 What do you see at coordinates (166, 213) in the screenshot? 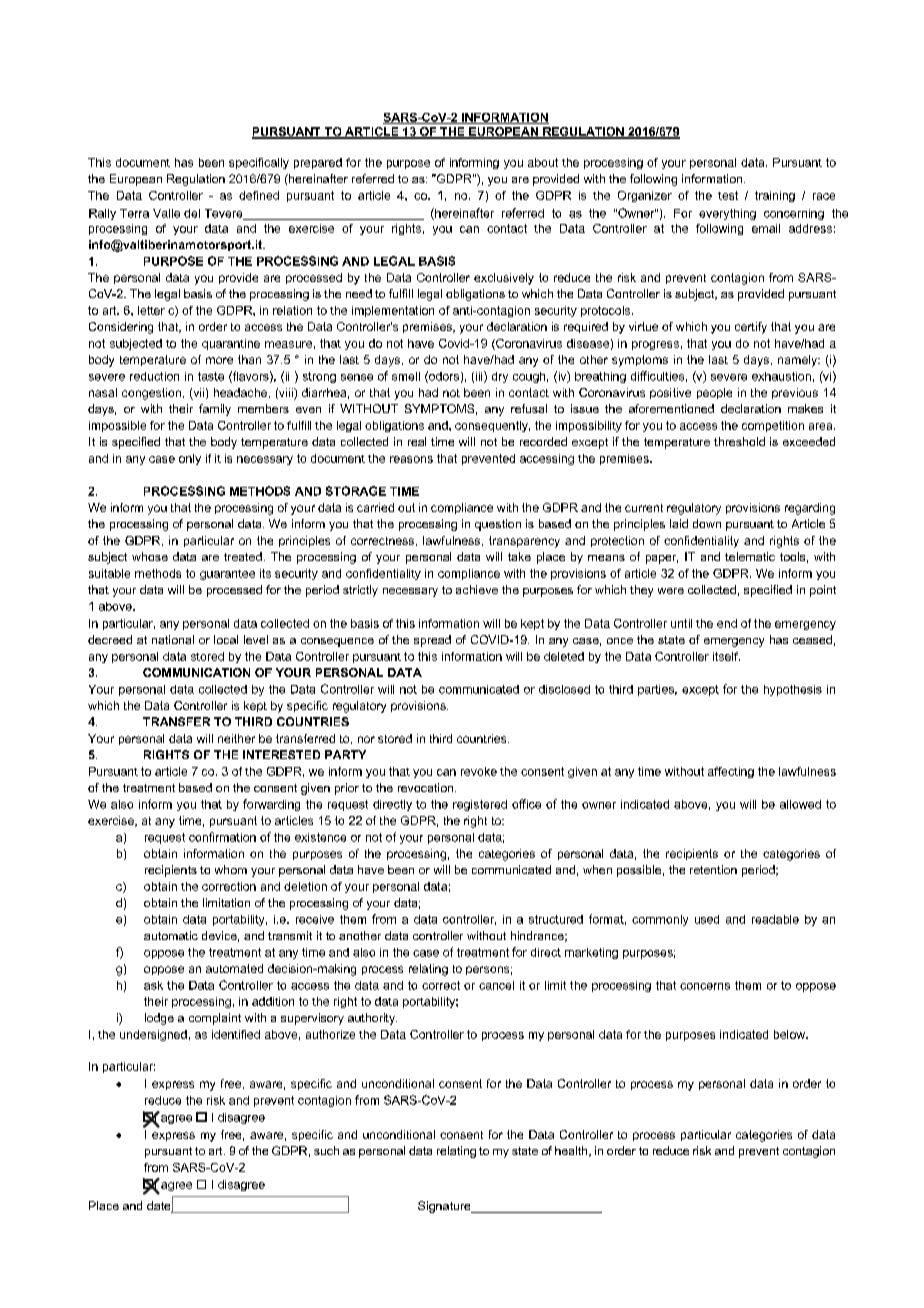
I see `Valle` at bounding box center [166, 213].
